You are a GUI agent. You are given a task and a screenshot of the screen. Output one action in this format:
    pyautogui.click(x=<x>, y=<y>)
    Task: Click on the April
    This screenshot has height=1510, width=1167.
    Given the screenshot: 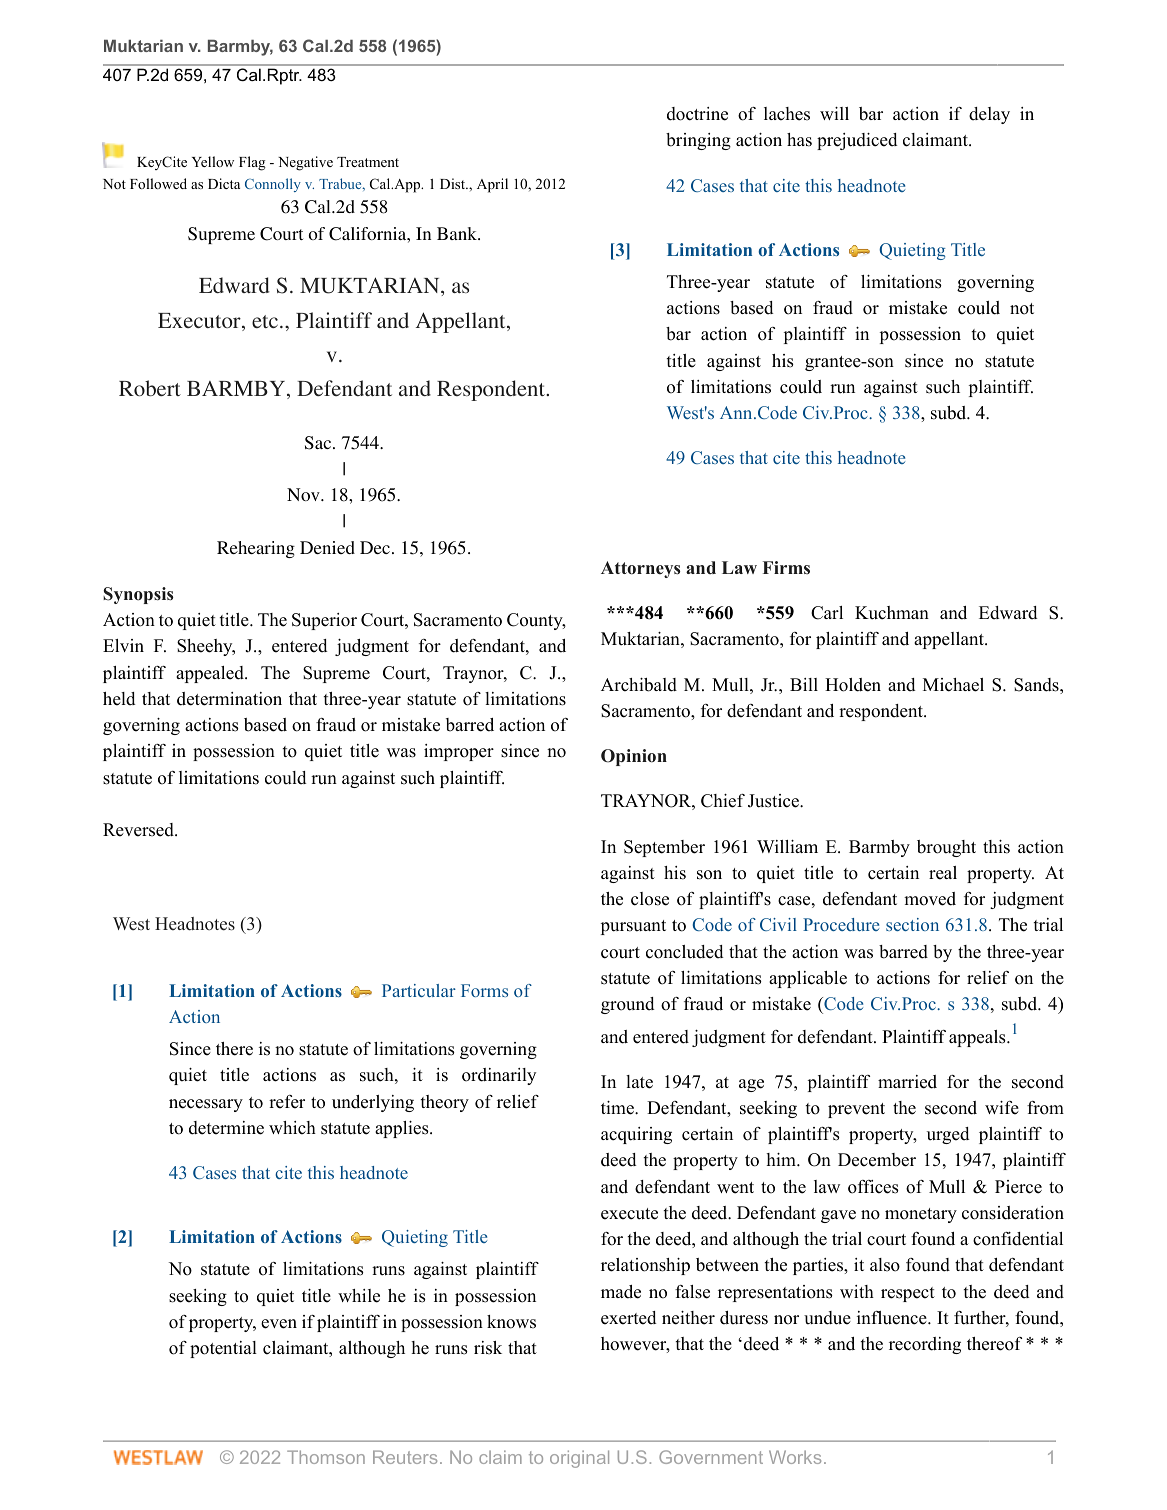 What is the action you would take?
    pyautogui.click(x=492, y=185)
